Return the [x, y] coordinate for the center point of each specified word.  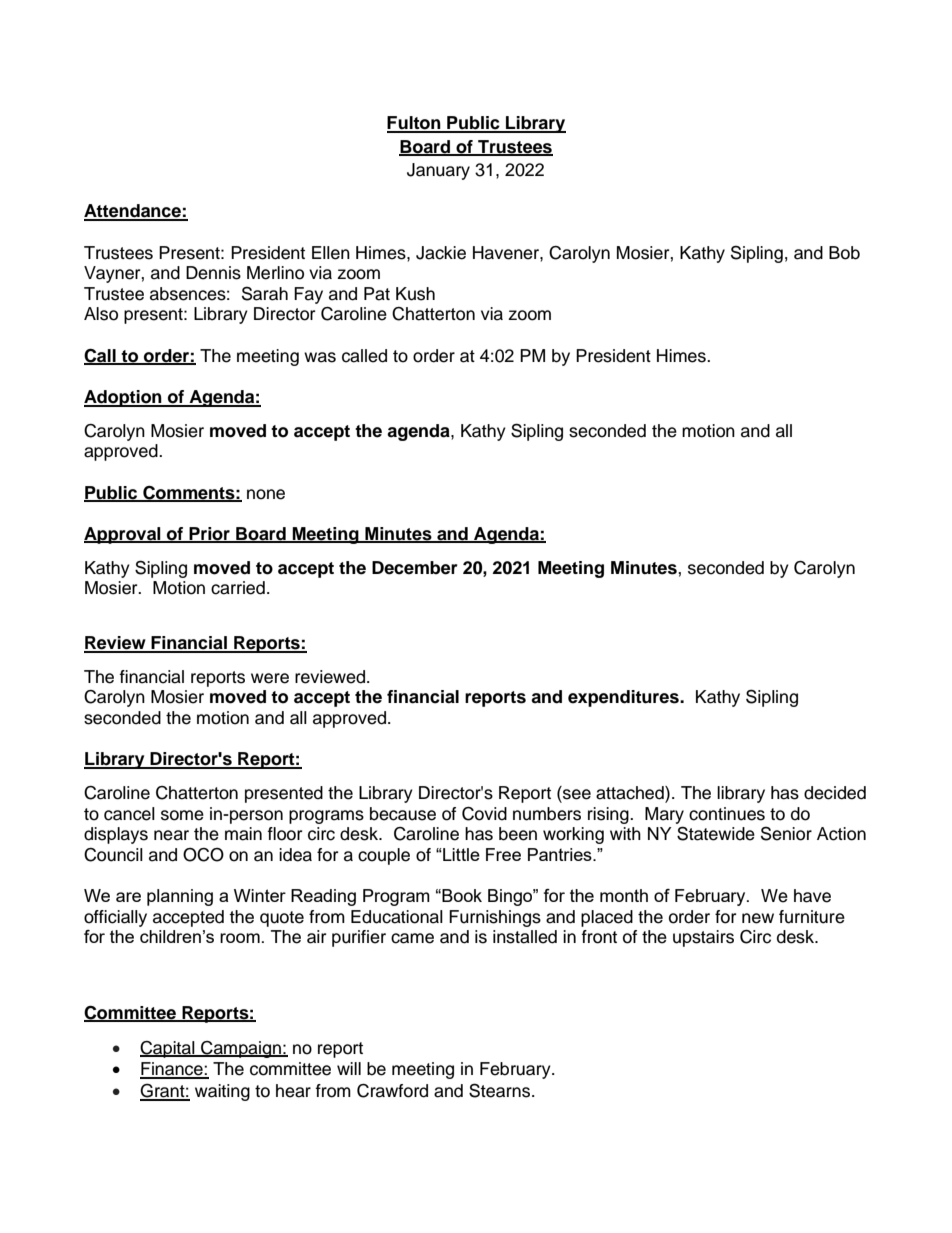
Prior [209, 534]
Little [460, 854]
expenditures [624, 698]
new [758, 918]
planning [180, 897]
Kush [415, 294]
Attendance [133, 212]
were [270, 678]
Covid [484, 814]
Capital [168, 1049]
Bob [844, 253]
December [415, 568]
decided [835, 793]
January [438, 171]
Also [101, 314]
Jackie [441, 253]
